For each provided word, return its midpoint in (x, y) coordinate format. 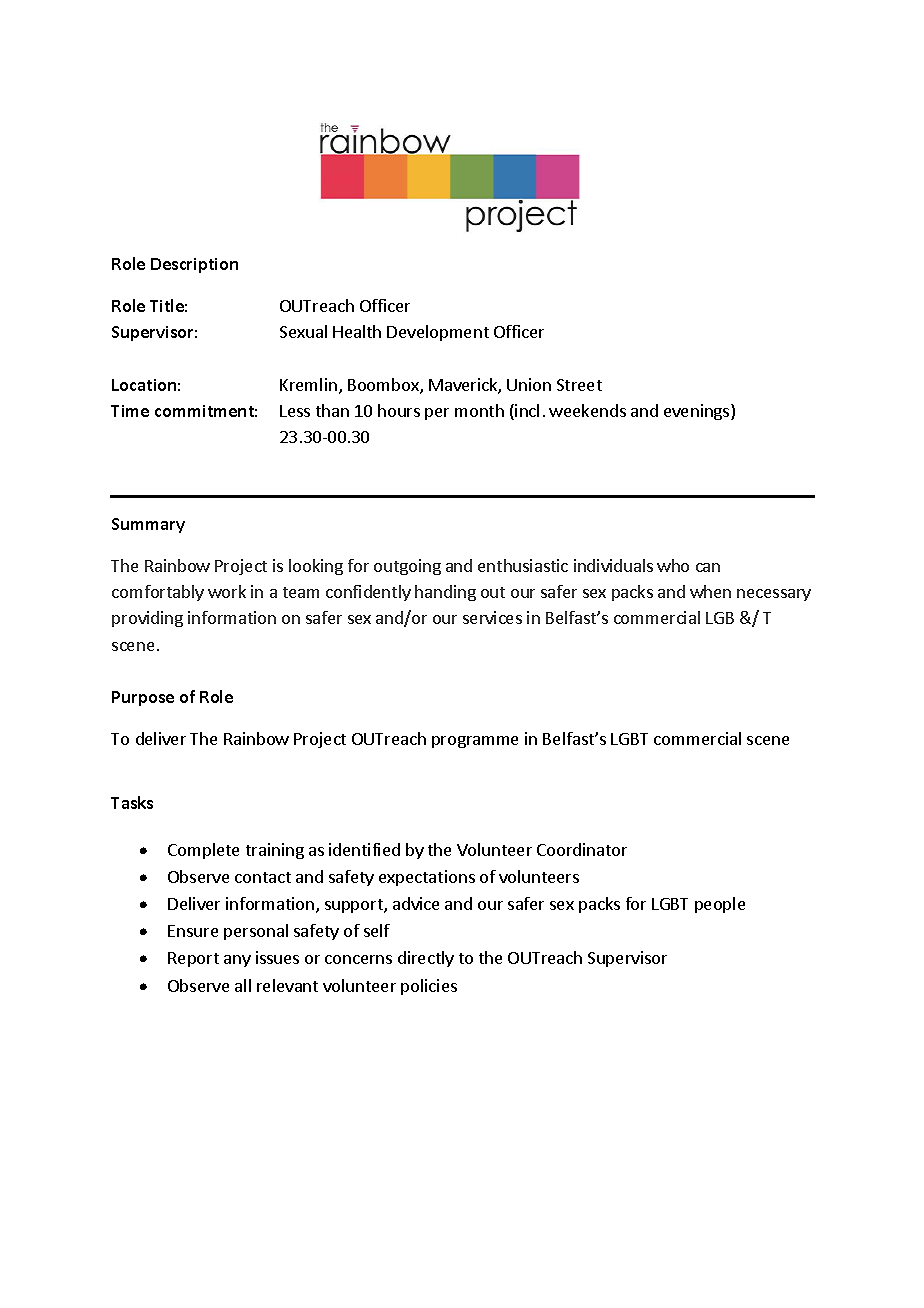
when (710, 591)
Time (130, 411)
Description (194, 265)
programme (475, 742)
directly (426, 959)
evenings (698, 412)
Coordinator (582, 849)
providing (147, 619)
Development (438, 333)
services (492, 617)
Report (193, 959)
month (479, 410)
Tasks (132, 802)
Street (579, 385)
